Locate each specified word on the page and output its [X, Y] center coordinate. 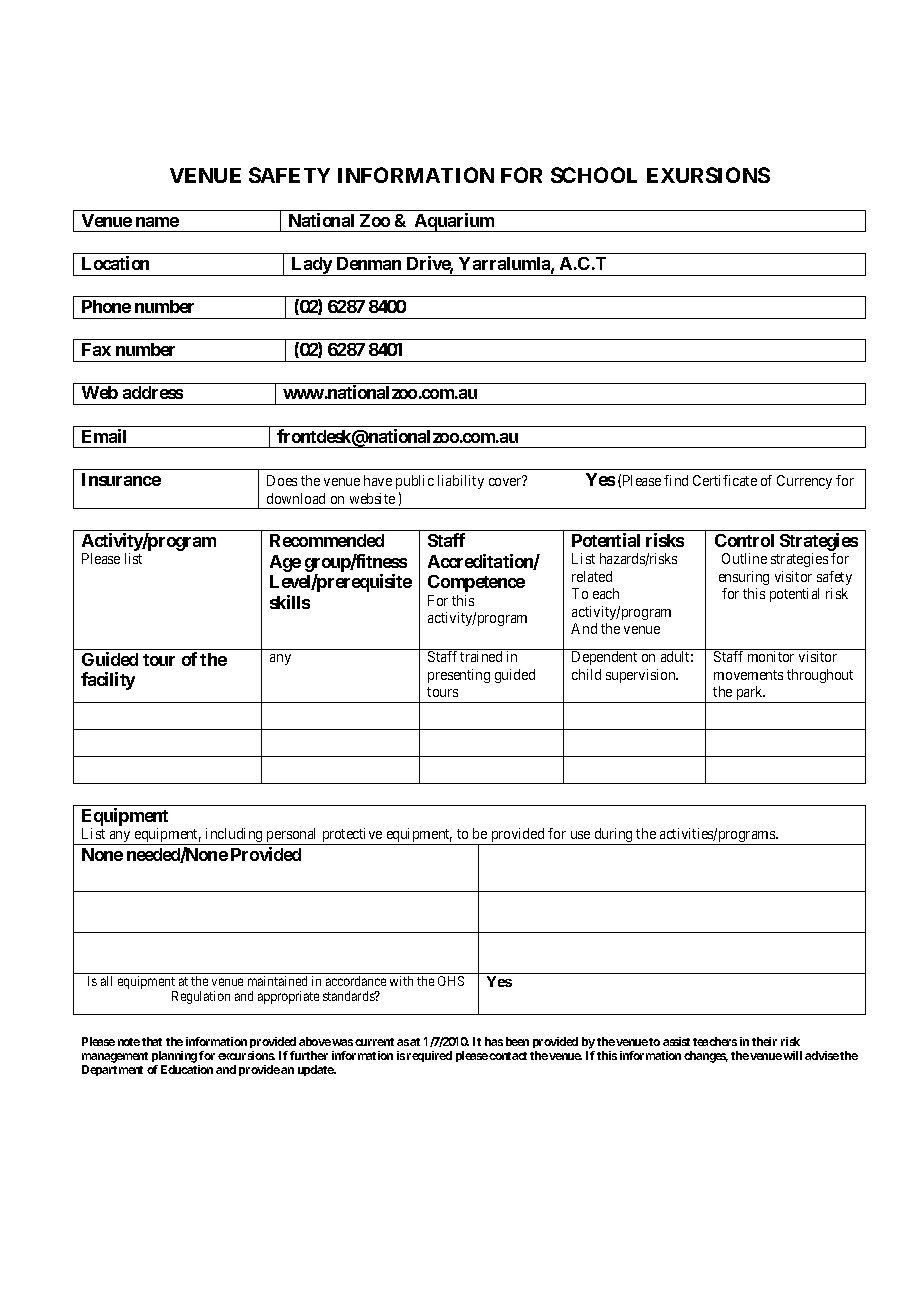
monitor [771, 656]
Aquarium [454, 222]
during [614, 836]
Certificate [725, 480]
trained [481, 656]
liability [461, 482]
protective [352, 836]
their [764, 1041]
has [494, 1041]
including [234, 836]
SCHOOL [594, 175]
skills [290, 602]
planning [175, 1058]
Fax [96, 349]
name [157, 222]
